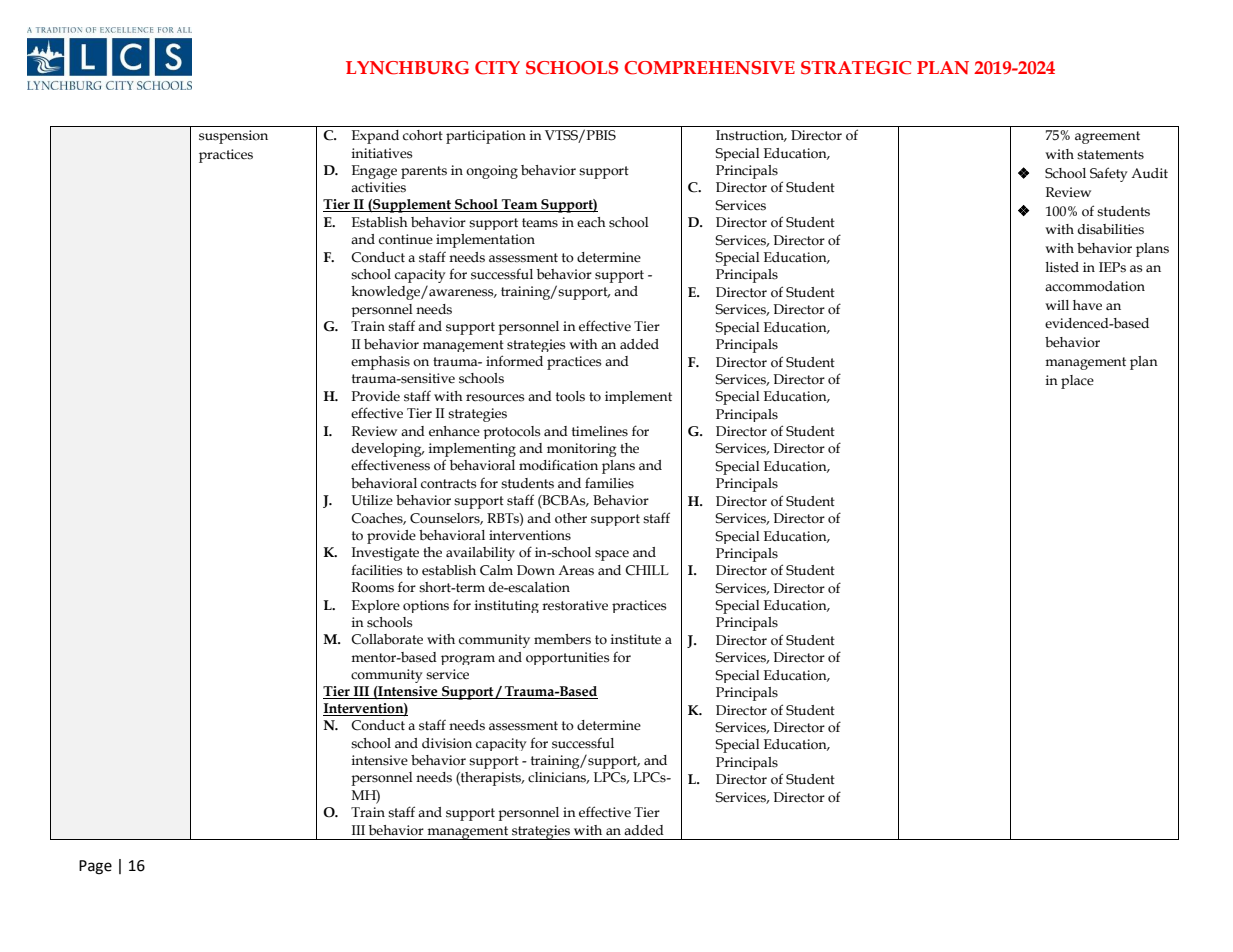  What do you see at coordinates (591, 222) in the image?
I see `each` at bounding box center [591, 222].
